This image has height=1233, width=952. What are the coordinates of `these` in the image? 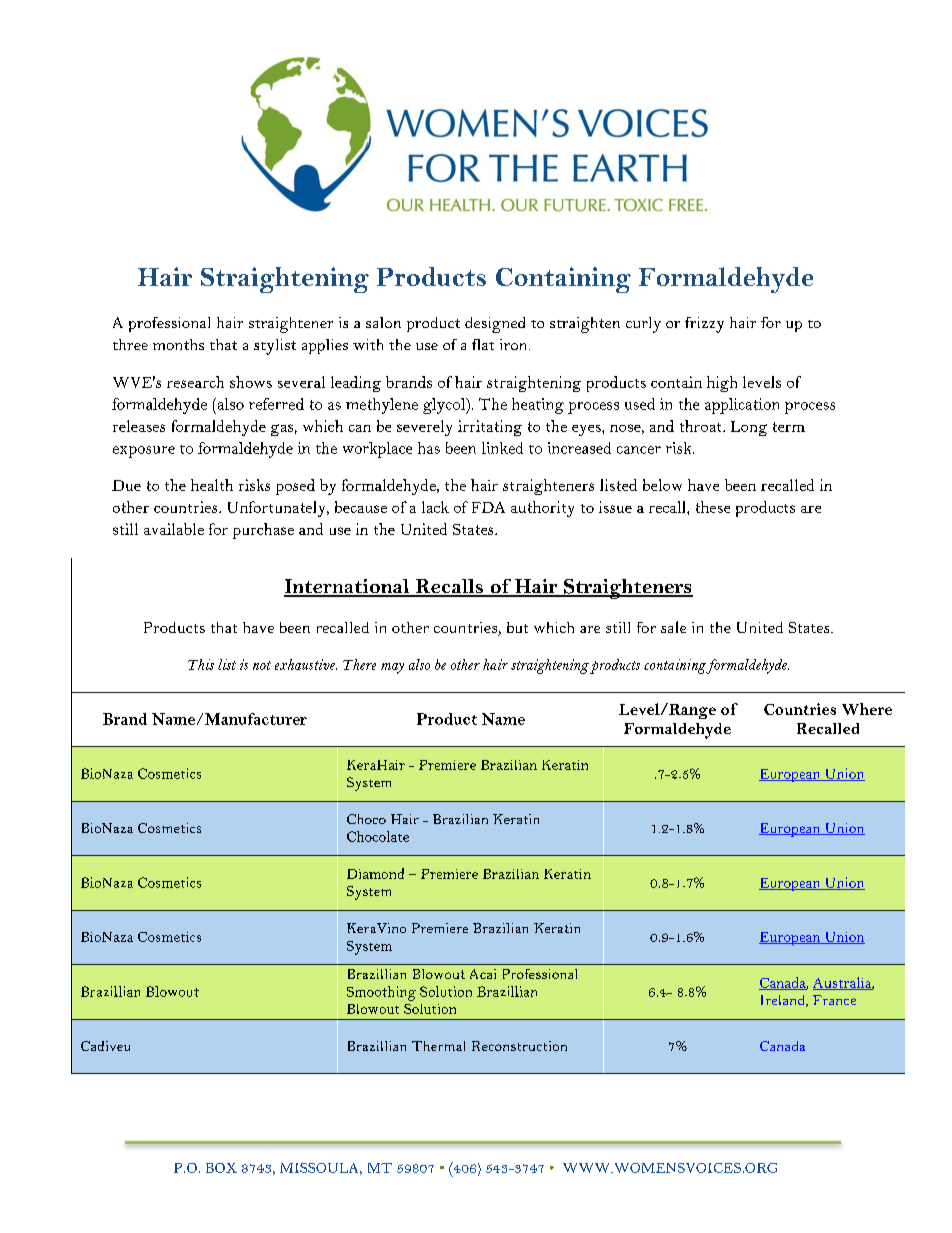 It's located at (713, 507).
